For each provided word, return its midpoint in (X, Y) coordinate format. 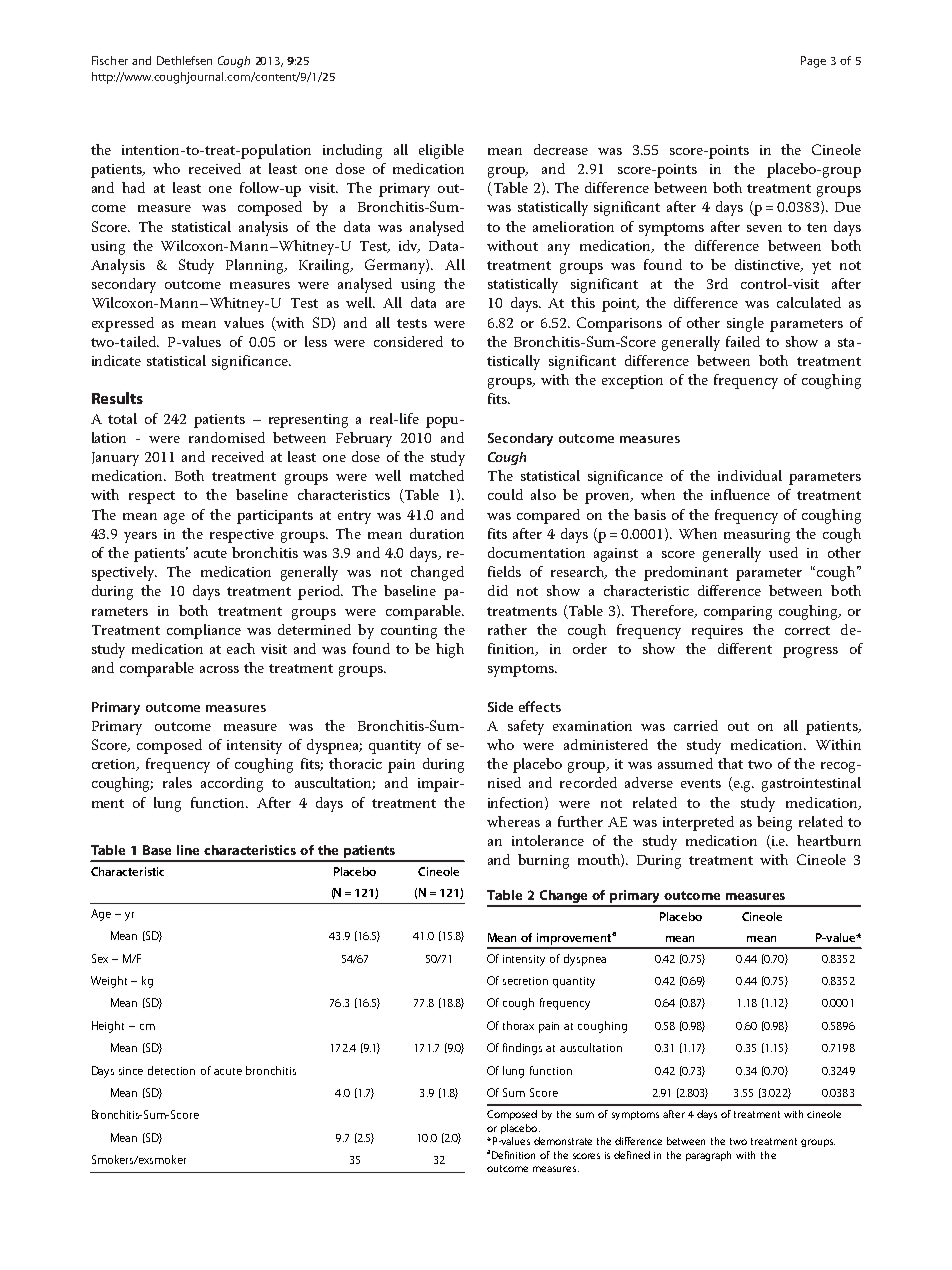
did (498, 590)
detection (171, 1070)
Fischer (110, 60)
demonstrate (563, 1141)
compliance (204, 631)
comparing (738, 613)
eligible (441, 151)
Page (813, 62)
